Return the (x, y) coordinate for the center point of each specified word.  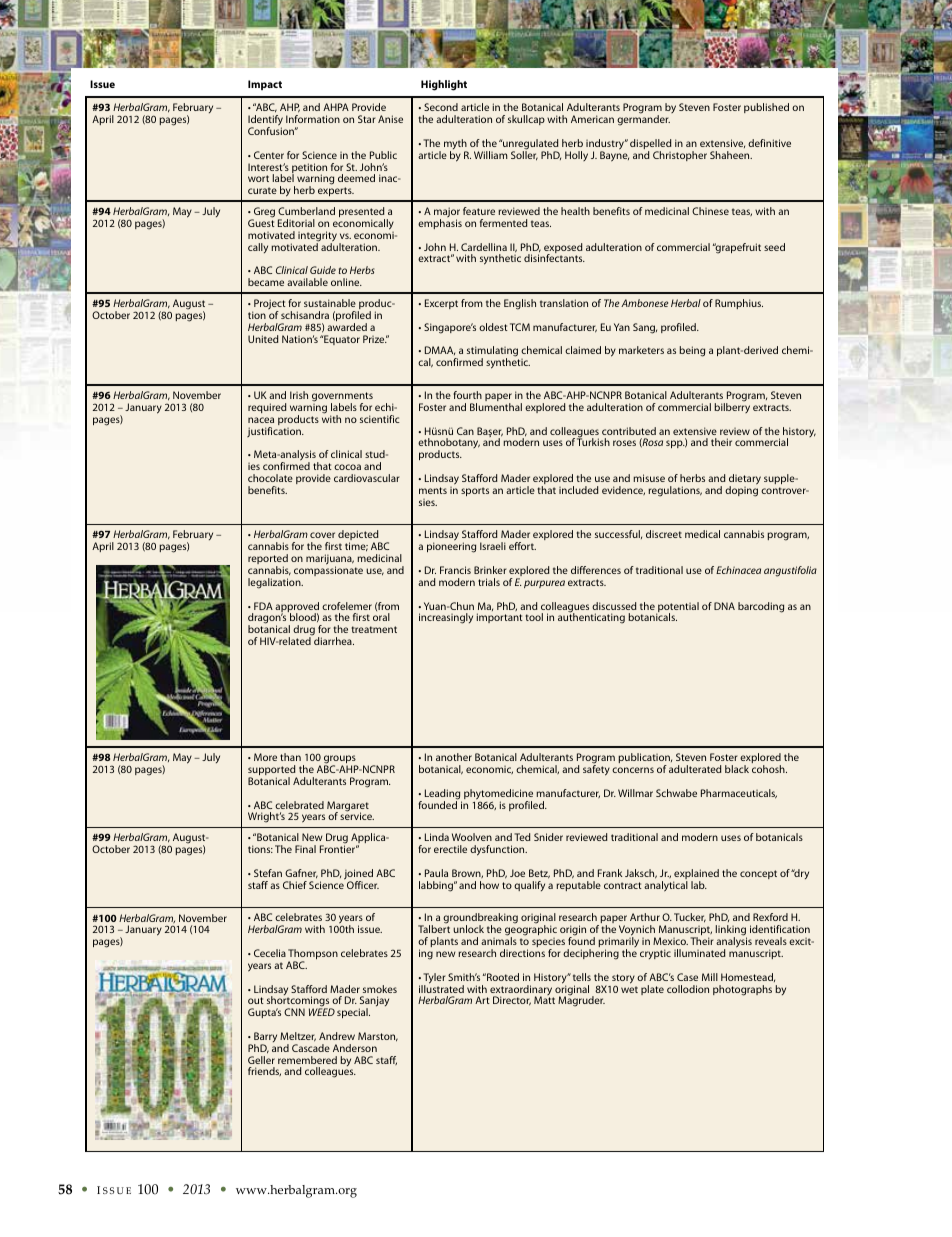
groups (340, 760)
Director (512, 1001)
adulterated (695, 769)
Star (367, 119)
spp (675, 444)
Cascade (311, 1048)
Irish (299, 395)
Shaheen (731, 155)
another (454, 757)
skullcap (526, 120)
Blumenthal (496, 407)
